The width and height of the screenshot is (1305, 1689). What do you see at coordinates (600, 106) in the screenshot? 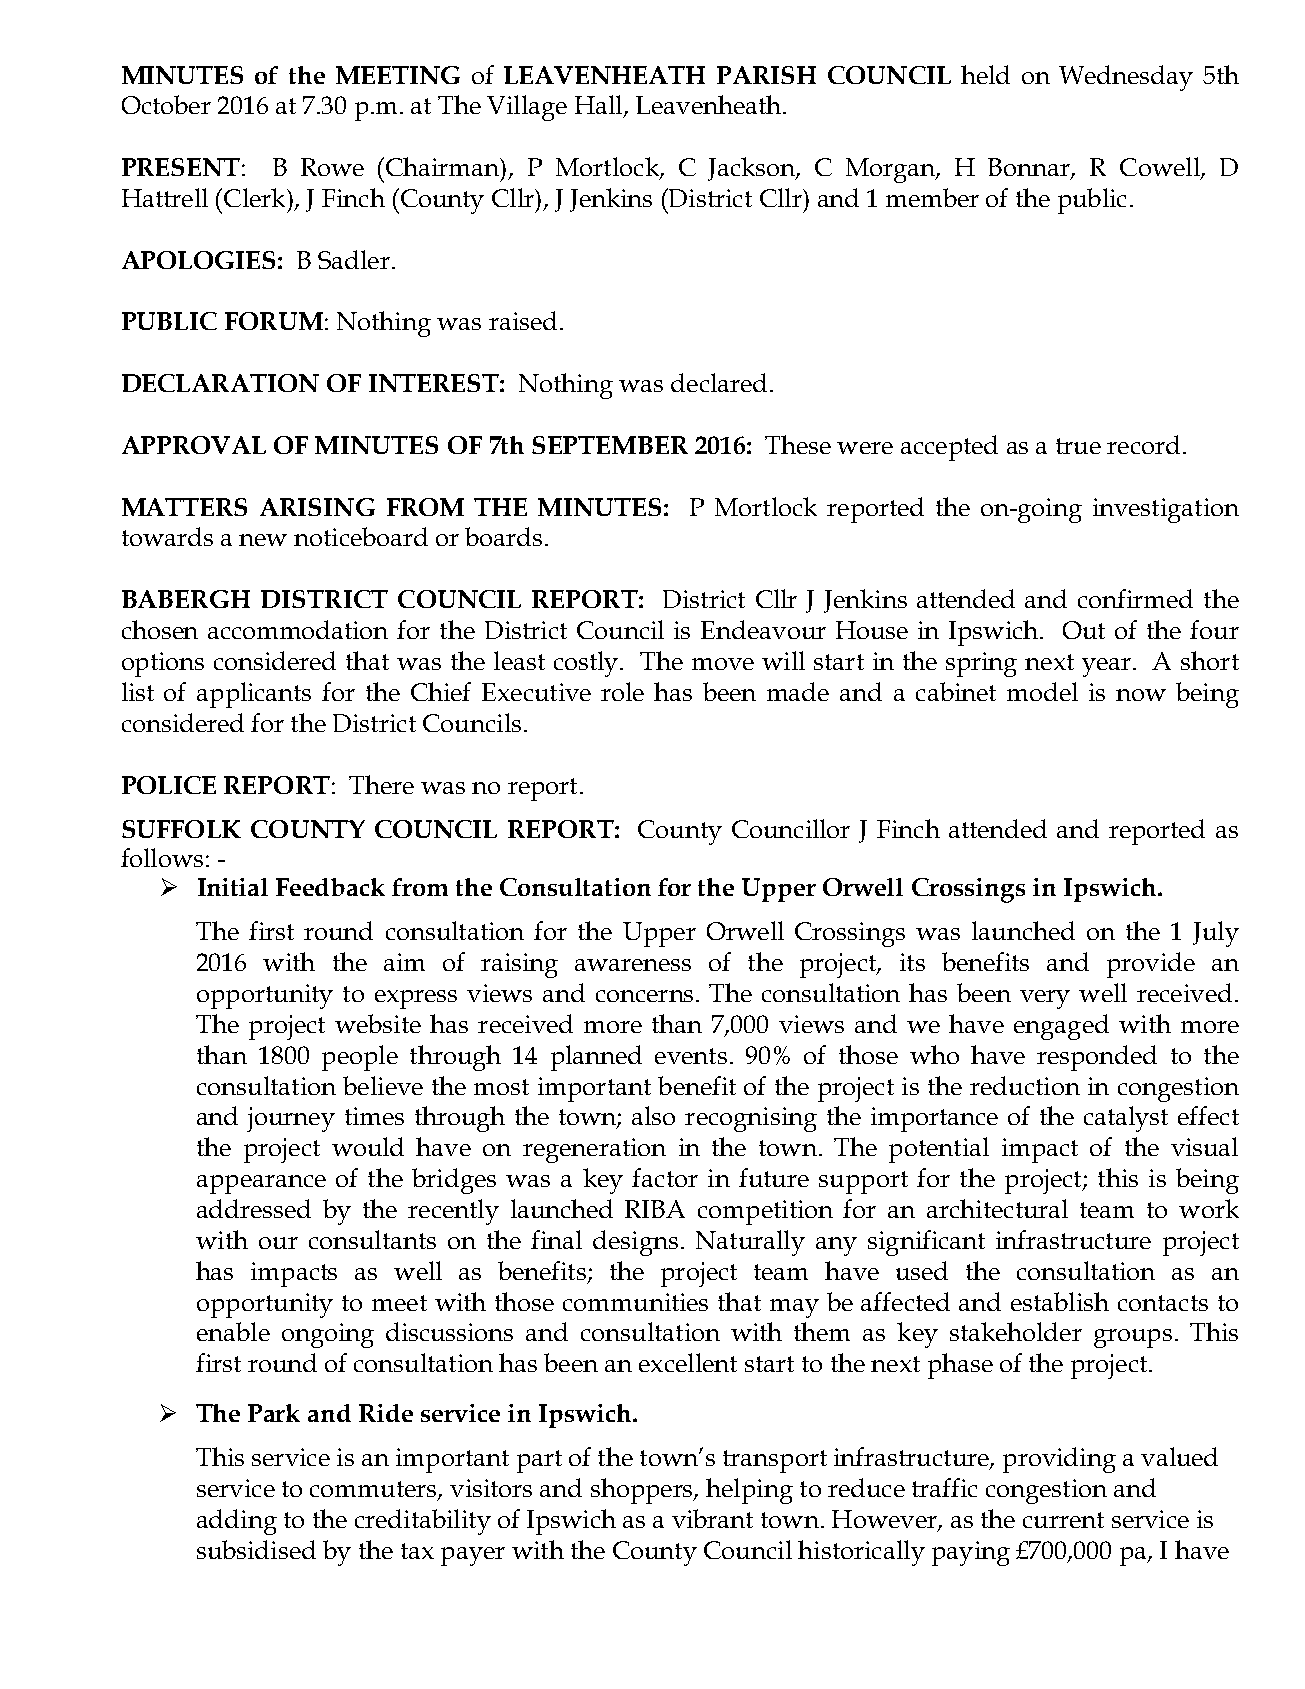
I see `Hall` at bounding box center [600, 106].
